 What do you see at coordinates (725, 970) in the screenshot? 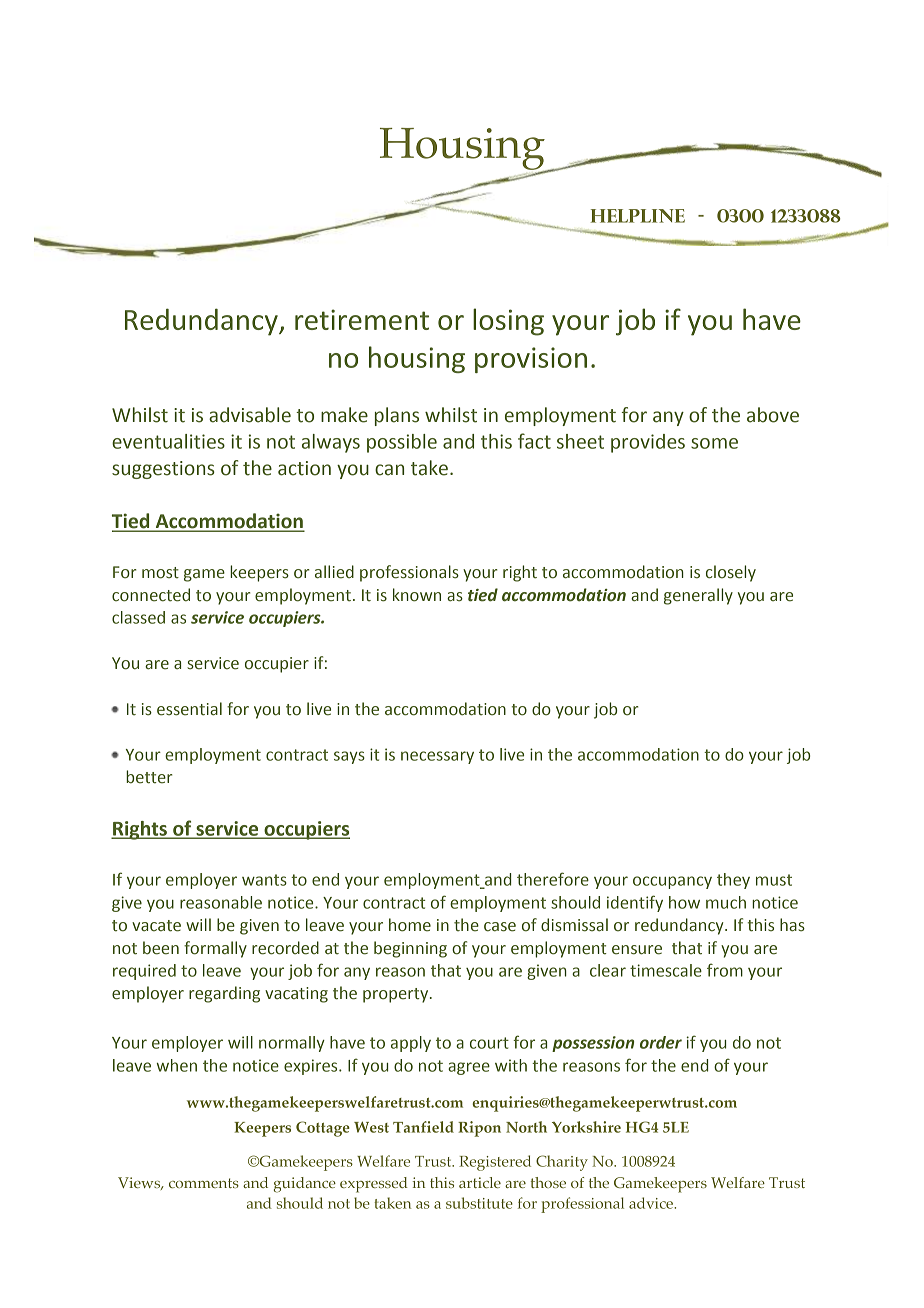
I see `from` at bounding box center [725, 970].
